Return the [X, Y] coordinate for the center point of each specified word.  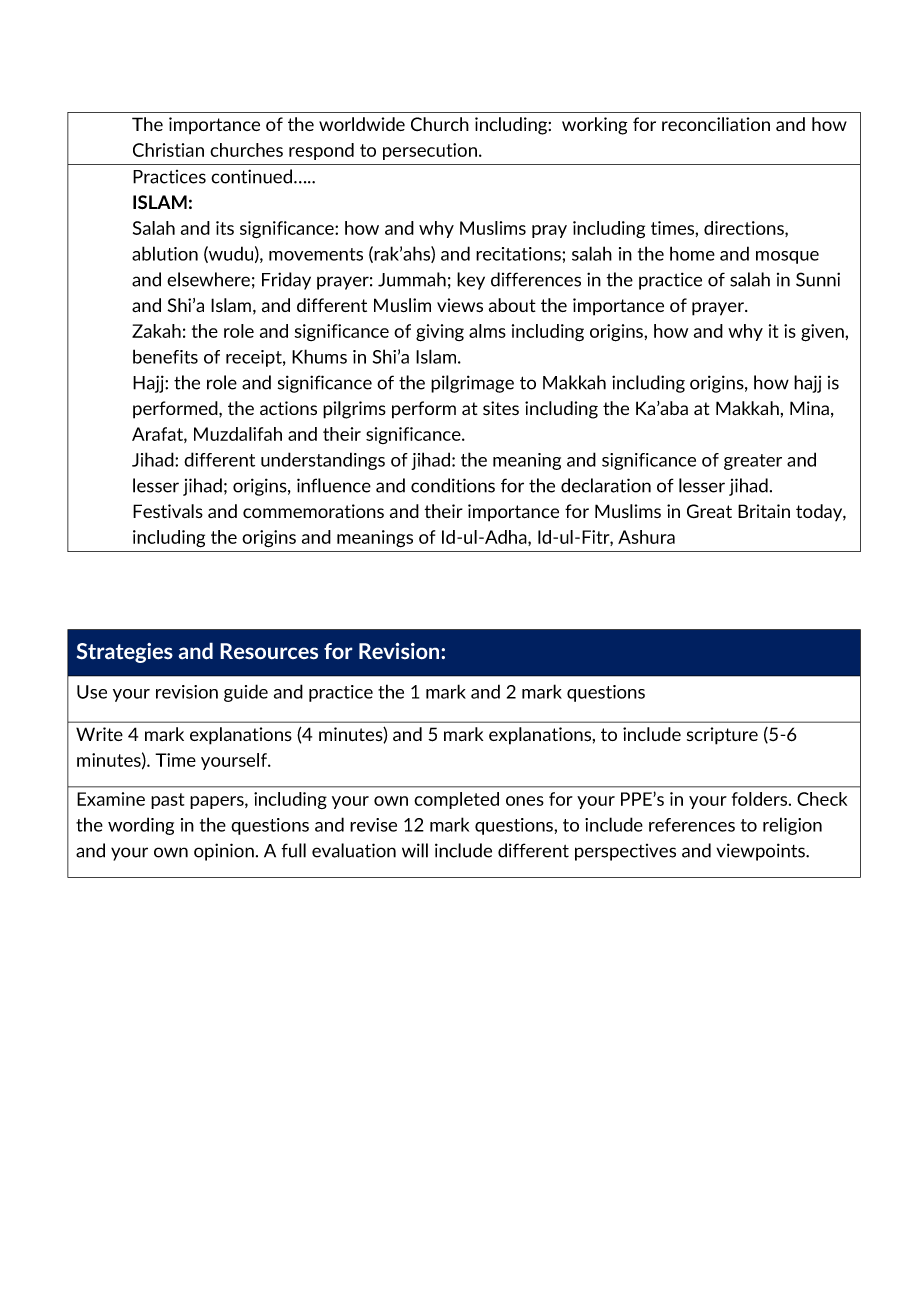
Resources [269, 651]
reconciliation [716, 124]
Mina [809, 408]
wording [141, 826]
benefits [165, 356]
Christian [168, 150]
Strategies [125, 653]
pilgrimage [472, 384]
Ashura [646, 537]
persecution [430, 151]
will [415, 850]
